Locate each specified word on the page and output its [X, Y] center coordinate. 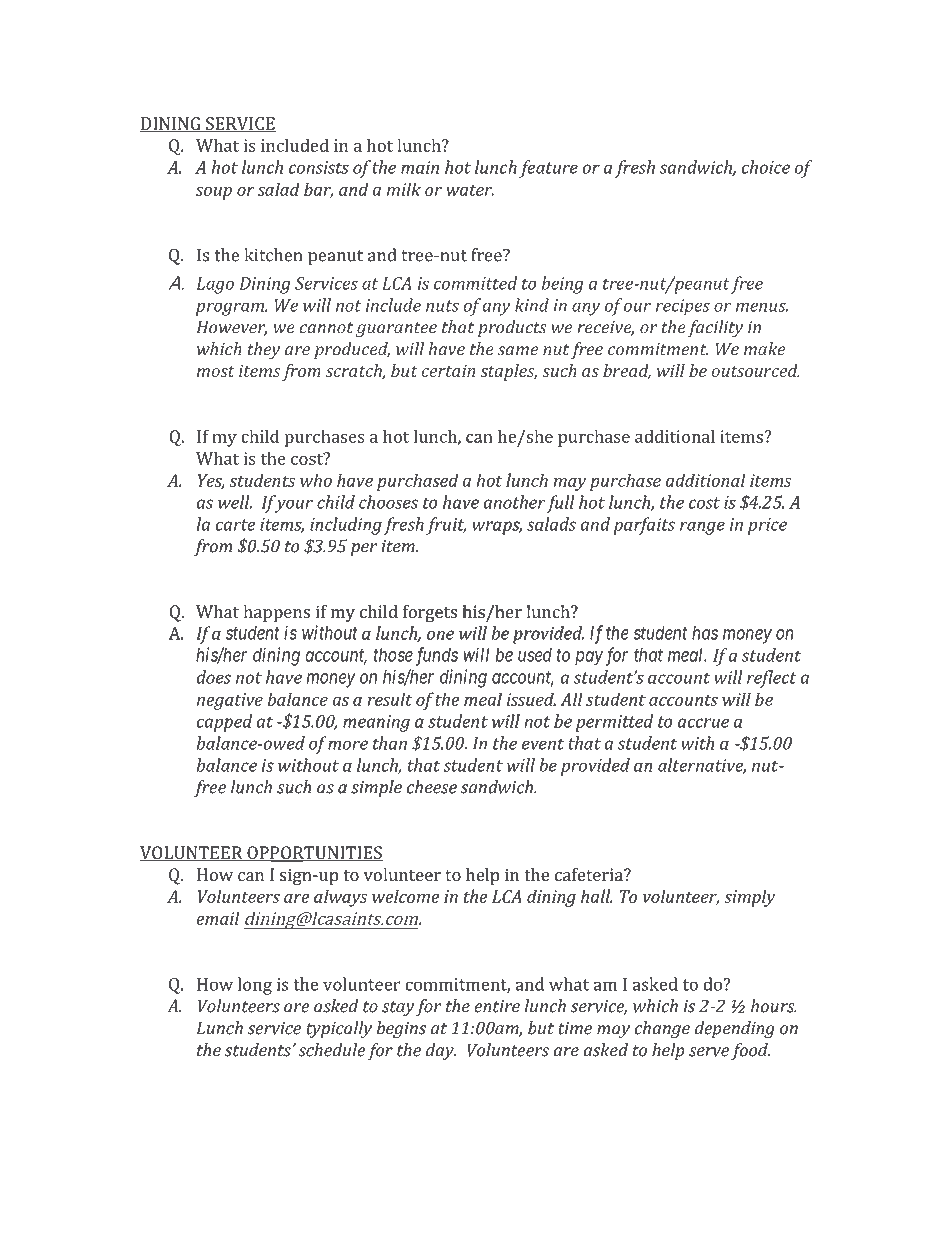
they [264, 350]
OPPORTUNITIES [314, 854]
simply [749, 898]
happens [276, 613]
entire [497, 1006]
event [543, 744]
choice [766, 167]
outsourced [756, 370]
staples [509, 372]
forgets [430, 613]
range [702, 528]
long [255, 986]
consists [319, 167]
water [470, 190]
